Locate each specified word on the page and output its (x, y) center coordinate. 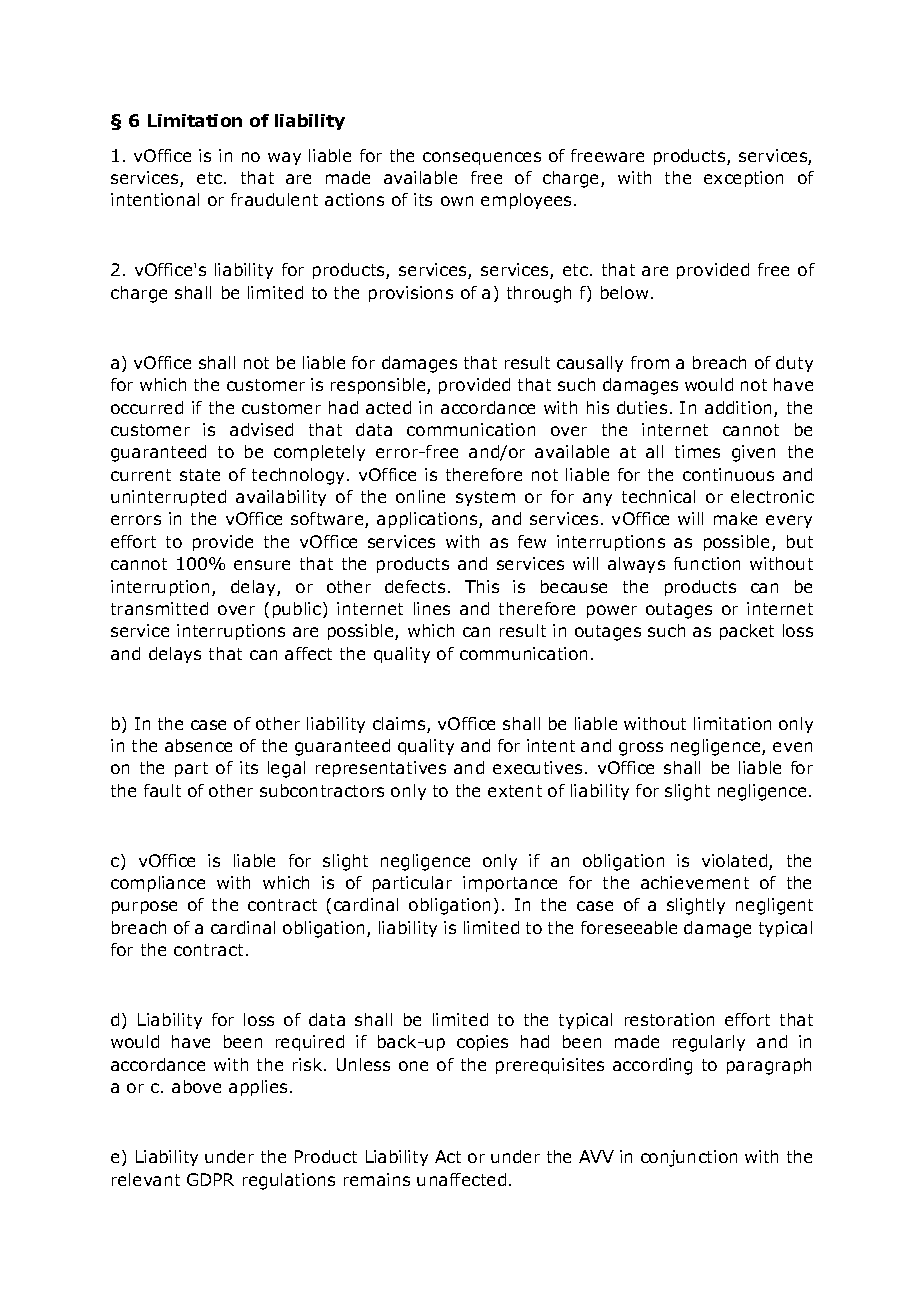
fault (162, 790)
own (457, 201)
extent (515, 791)
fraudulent (274, 199)
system (485, 498)
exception (743, 179)
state (200, 475)
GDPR (210, 1179)
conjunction (689, 1158)
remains (377, 1179)
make (735, 518)
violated (736, 862)
